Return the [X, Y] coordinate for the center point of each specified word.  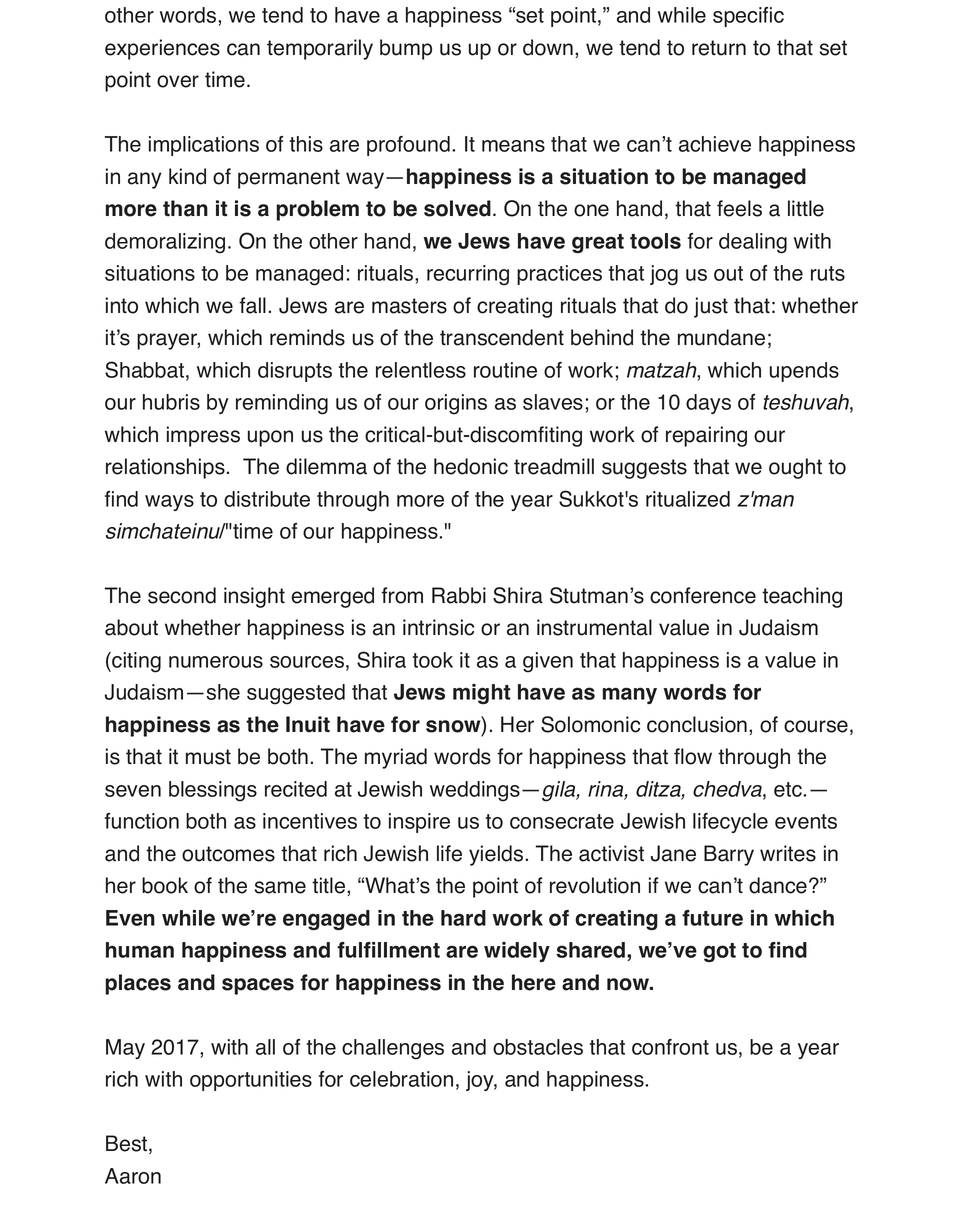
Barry [729, 855]
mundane [721, 337]
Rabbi [459, 595]
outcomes [228, 854]
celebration [401, 1079]
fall [252, 305]
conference [703, 595]
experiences [162, 49]
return [719, 48]
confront [670, 1047]
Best [128, 1144]
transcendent [502, 337]
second [182, 595]
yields [496, 855]
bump [406, 49]
